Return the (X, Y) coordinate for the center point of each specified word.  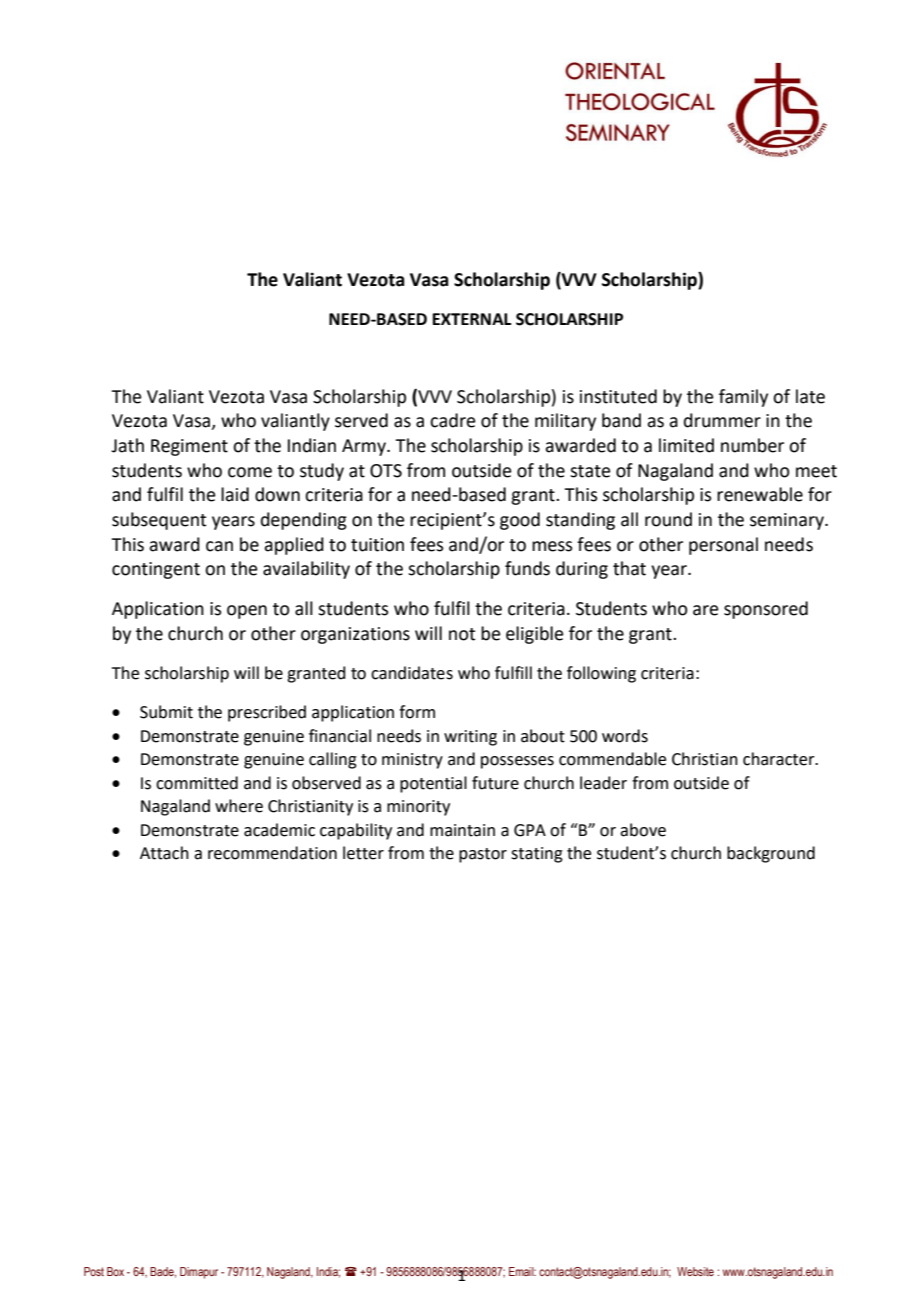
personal (723, 546)
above (643, 830)
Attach (164, 853)
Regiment (189, 447)
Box (115, 1271)
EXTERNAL (472, 319)
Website (695, 1271)
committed (197, 783)
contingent (156, 570)
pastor (483, 855)
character (780, 759)
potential (433, 784)
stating (537, 855)
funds (527, 568)
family (743, 398)
